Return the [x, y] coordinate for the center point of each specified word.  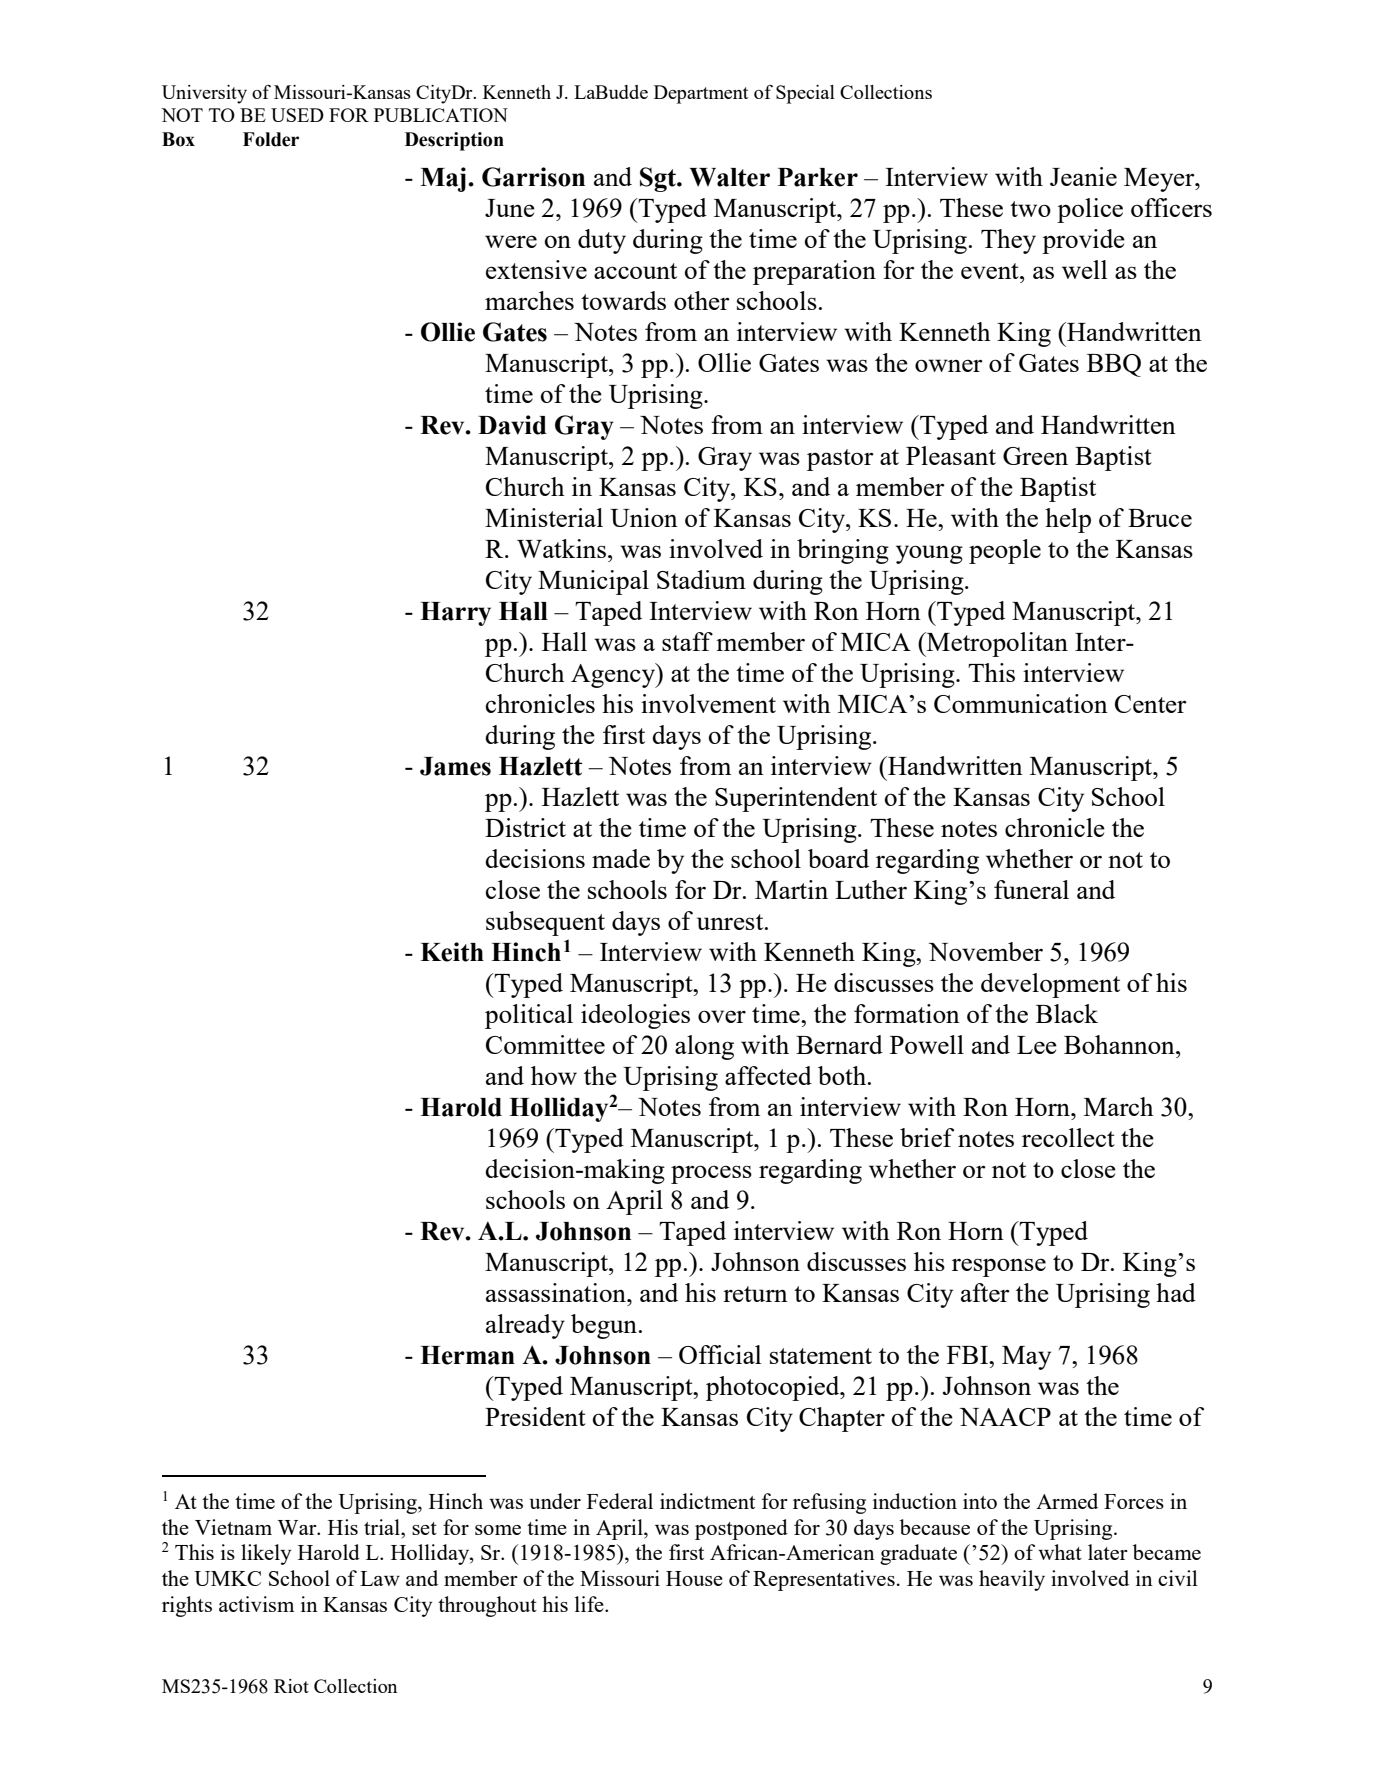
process [711, 1174]
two [1030, 209]
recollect [1068, 1137]
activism [256, 1604]
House [694, 1578]
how [554, 1075]
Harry [455, 614]
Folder [271, 139]
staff [687, 641]
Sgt [659, 179]
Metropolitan [996, 644]
